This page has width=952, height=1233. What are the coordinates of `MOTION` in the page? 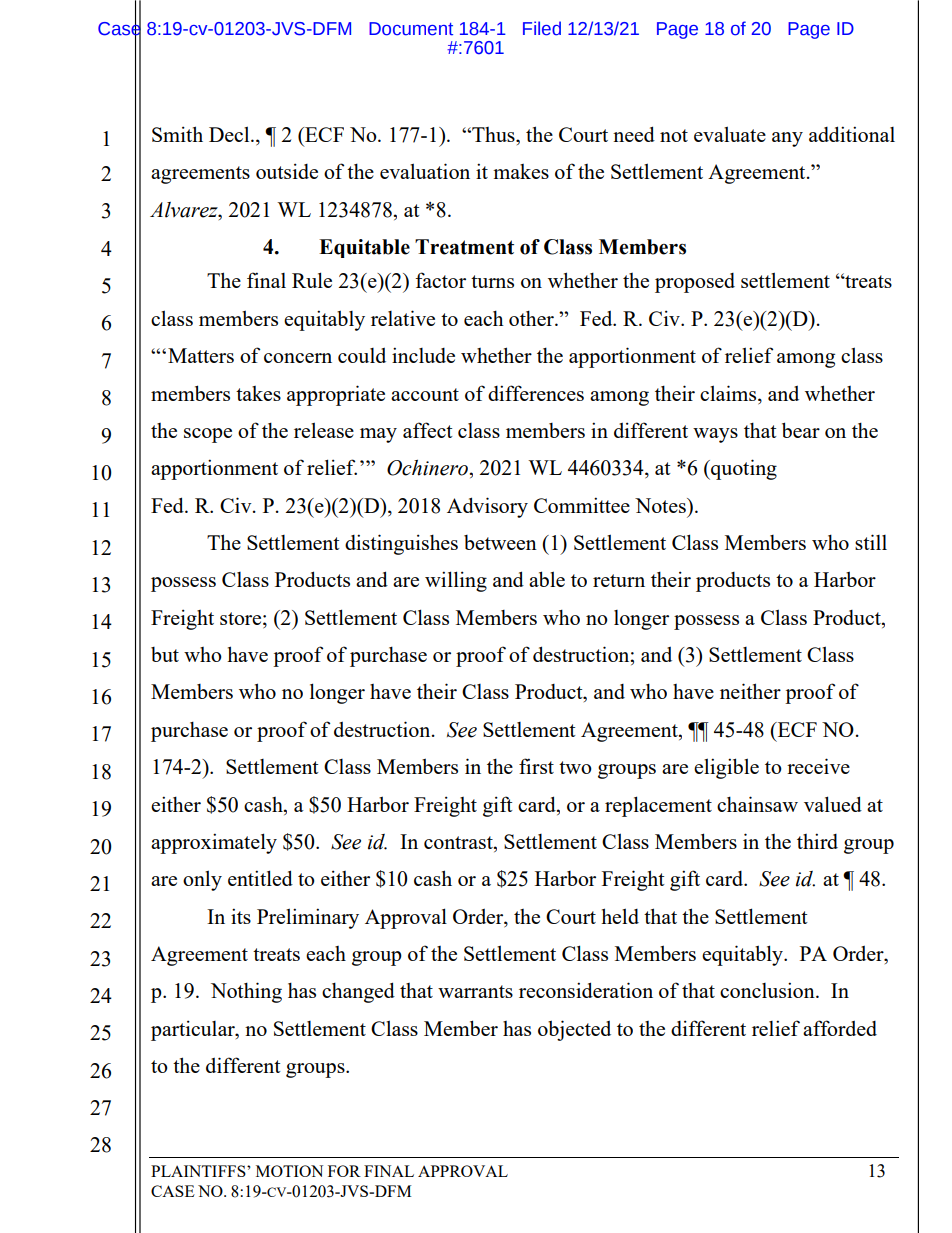 It's located at (289, 1171).
